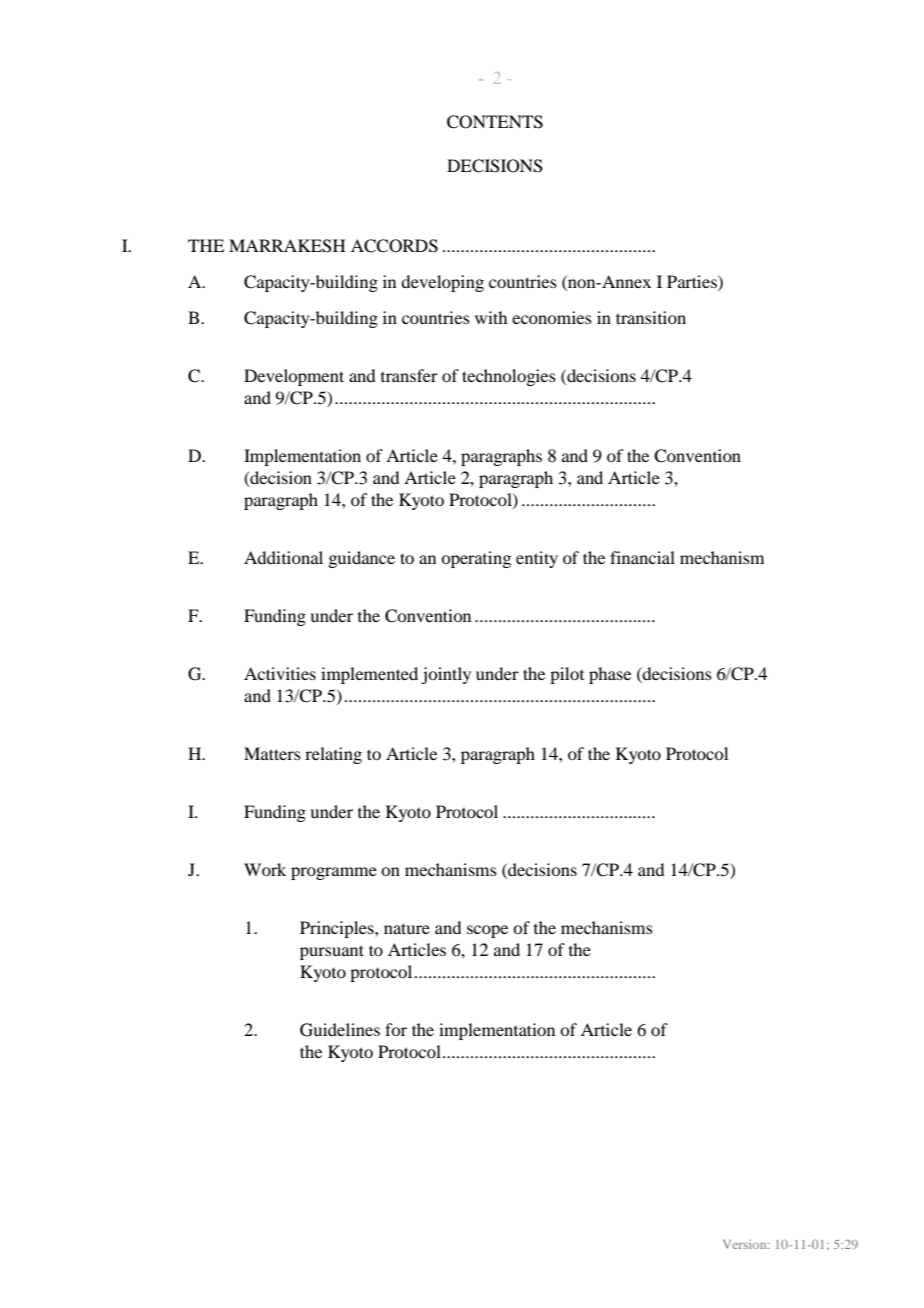  I want to click on transition, so click(651, 317).
